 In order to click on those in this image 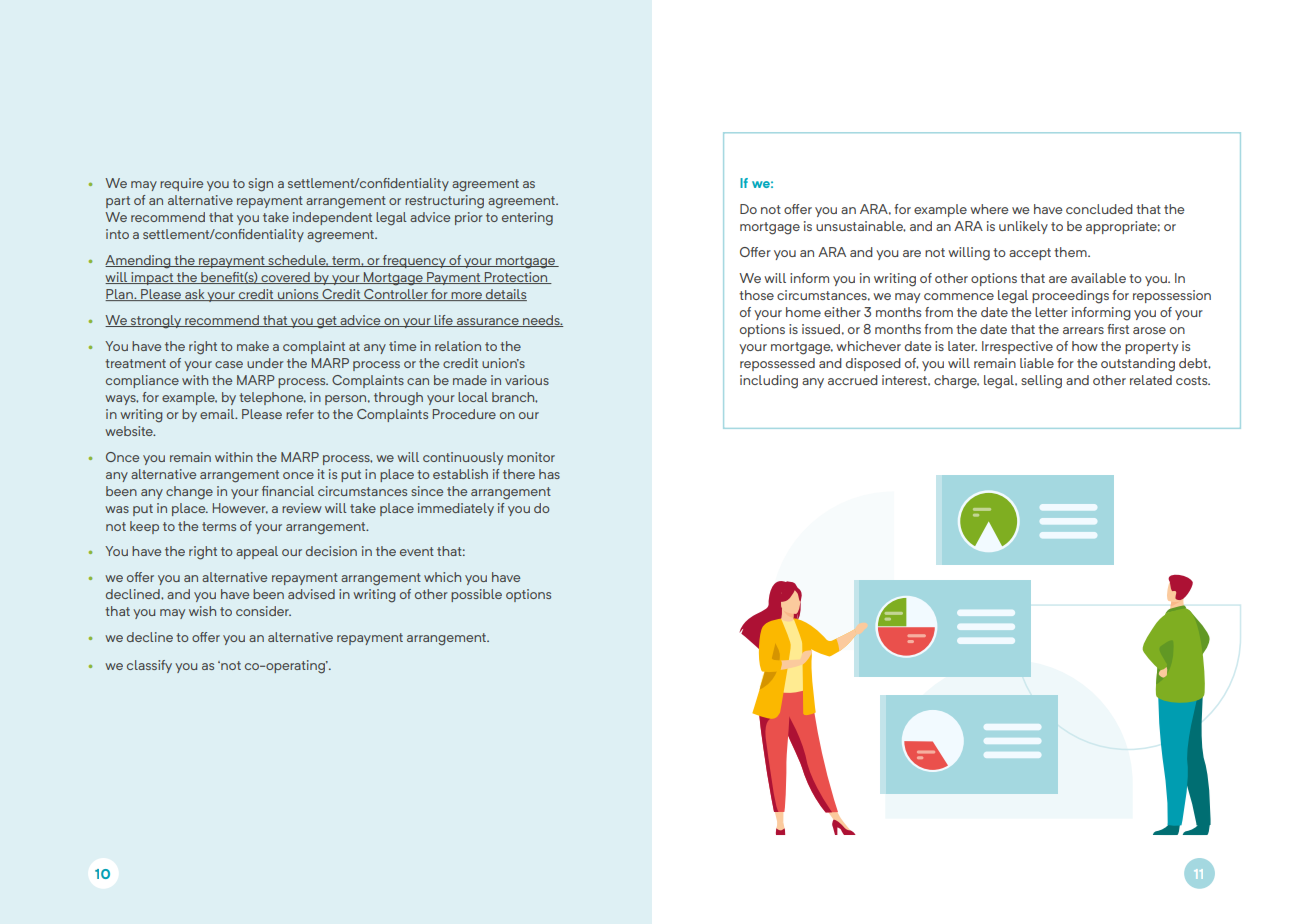, I will do `click(756, 295)`.
